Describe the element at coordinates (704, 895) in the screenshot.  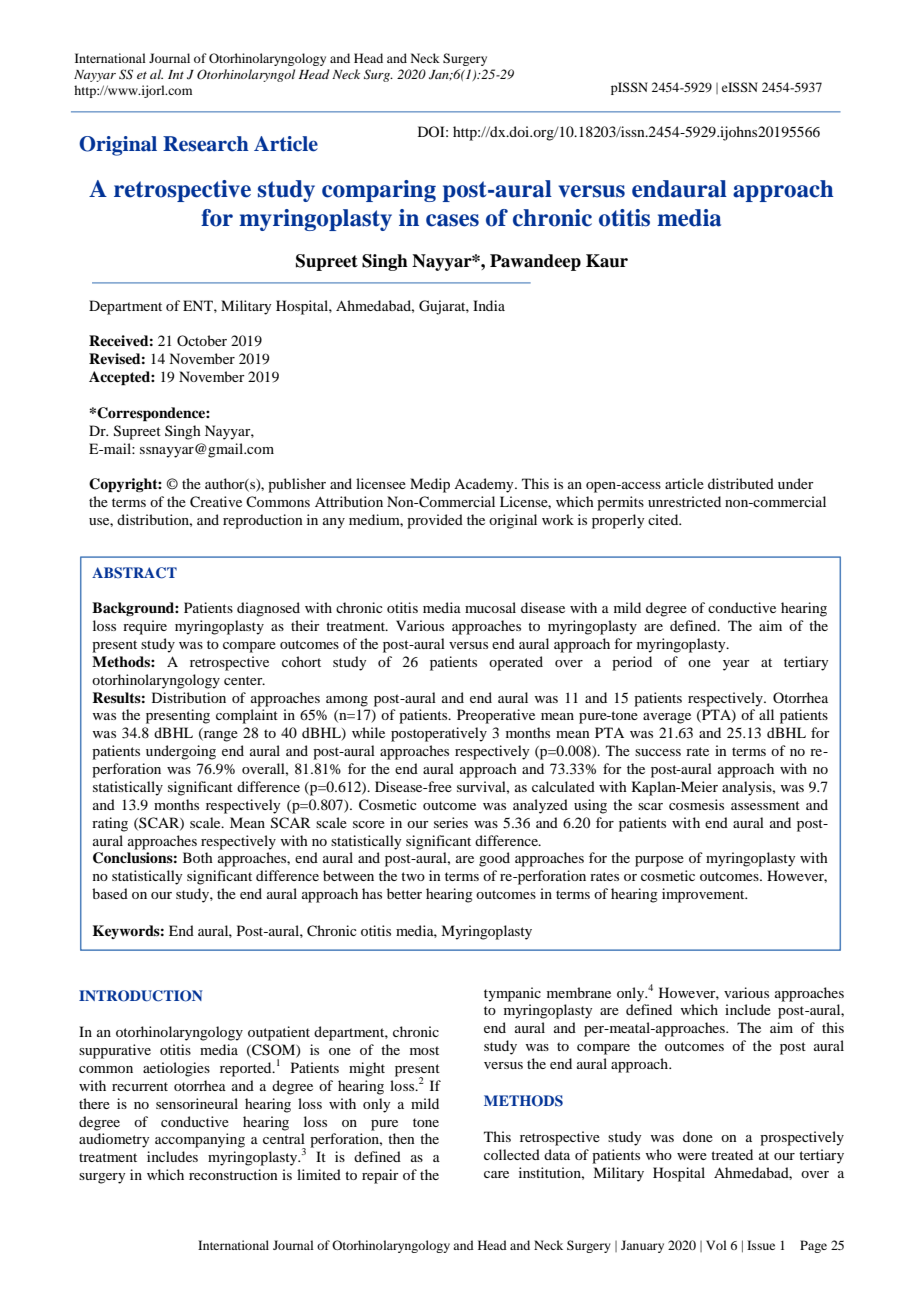
I see `improvement` at that location.
